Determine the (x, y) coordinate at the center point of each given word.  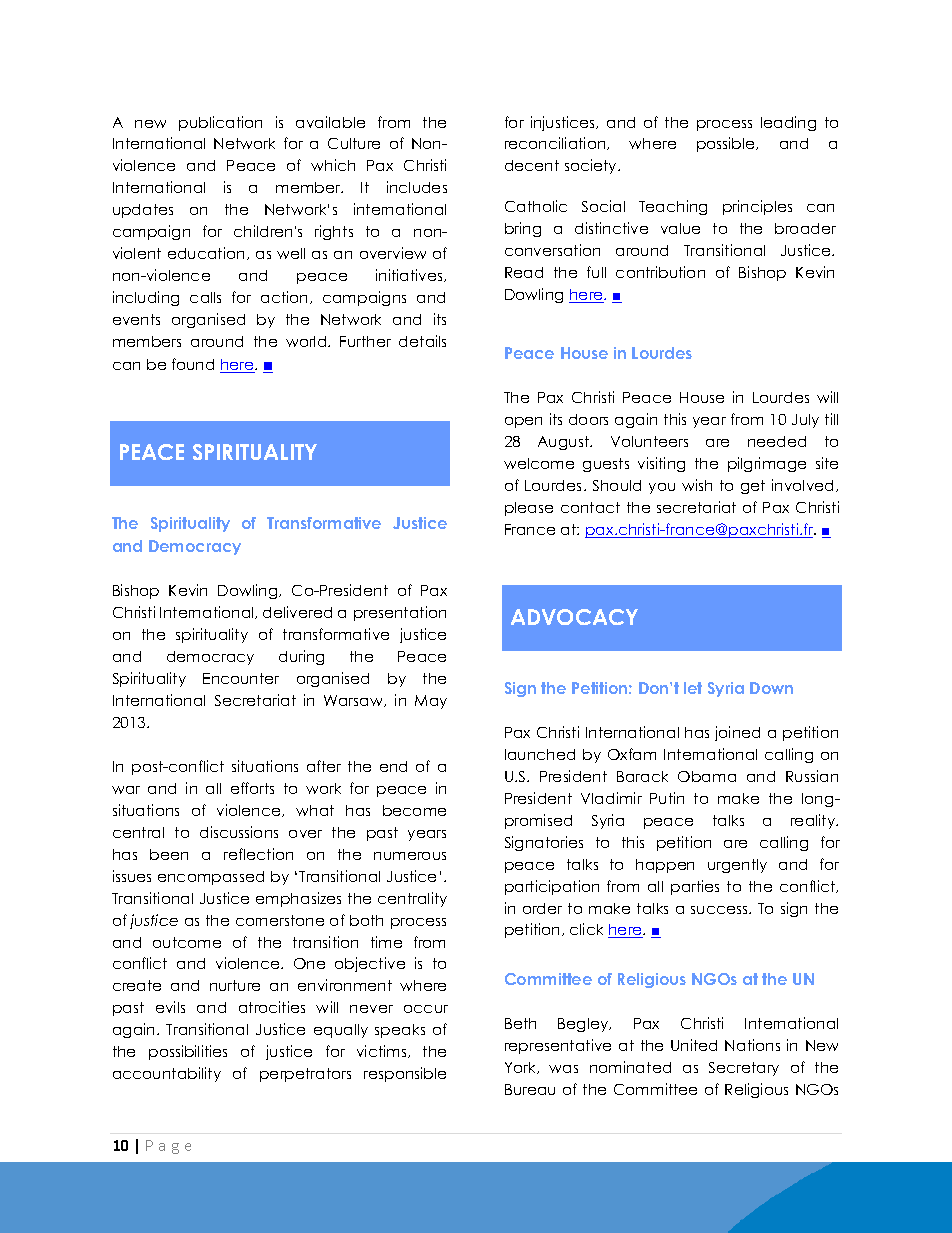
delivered (297, 612)
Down (771, 688)
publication (220, 123)
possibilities (188, 1052)
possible (727, 144)
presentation (400, 613)
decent (532, 165)
